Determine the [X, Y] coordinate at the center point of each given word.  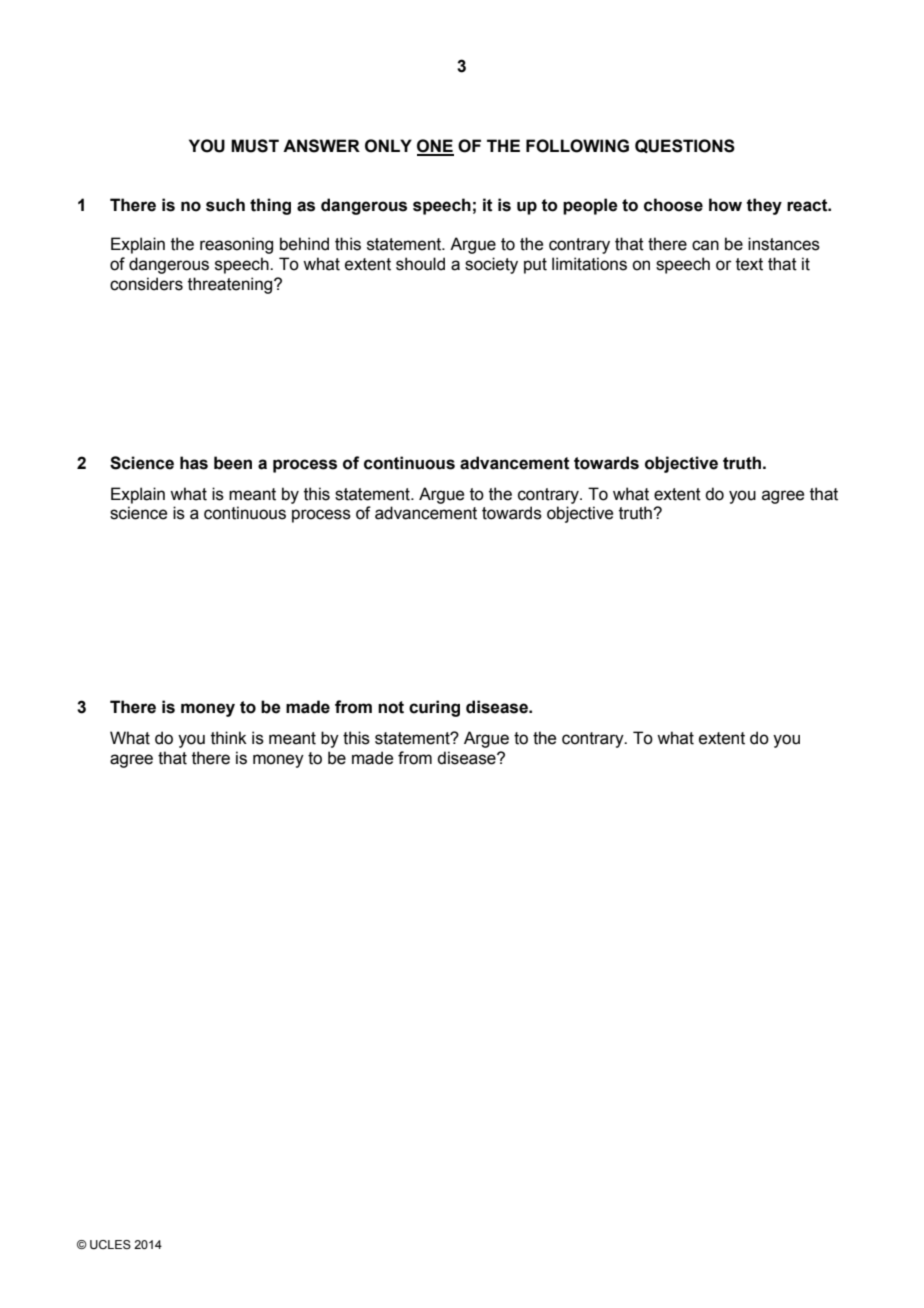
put [535, 266]
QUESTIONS [685, 146]
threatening [231, 285]
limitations [589, 264]
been [233, 463]
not [391, 707]
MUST [255, 146]
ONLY [388, 146]
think [229, 738]
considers [146, 284]
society [491, 265]
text [749, 264]
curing [434, 708]
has [194, 463]
